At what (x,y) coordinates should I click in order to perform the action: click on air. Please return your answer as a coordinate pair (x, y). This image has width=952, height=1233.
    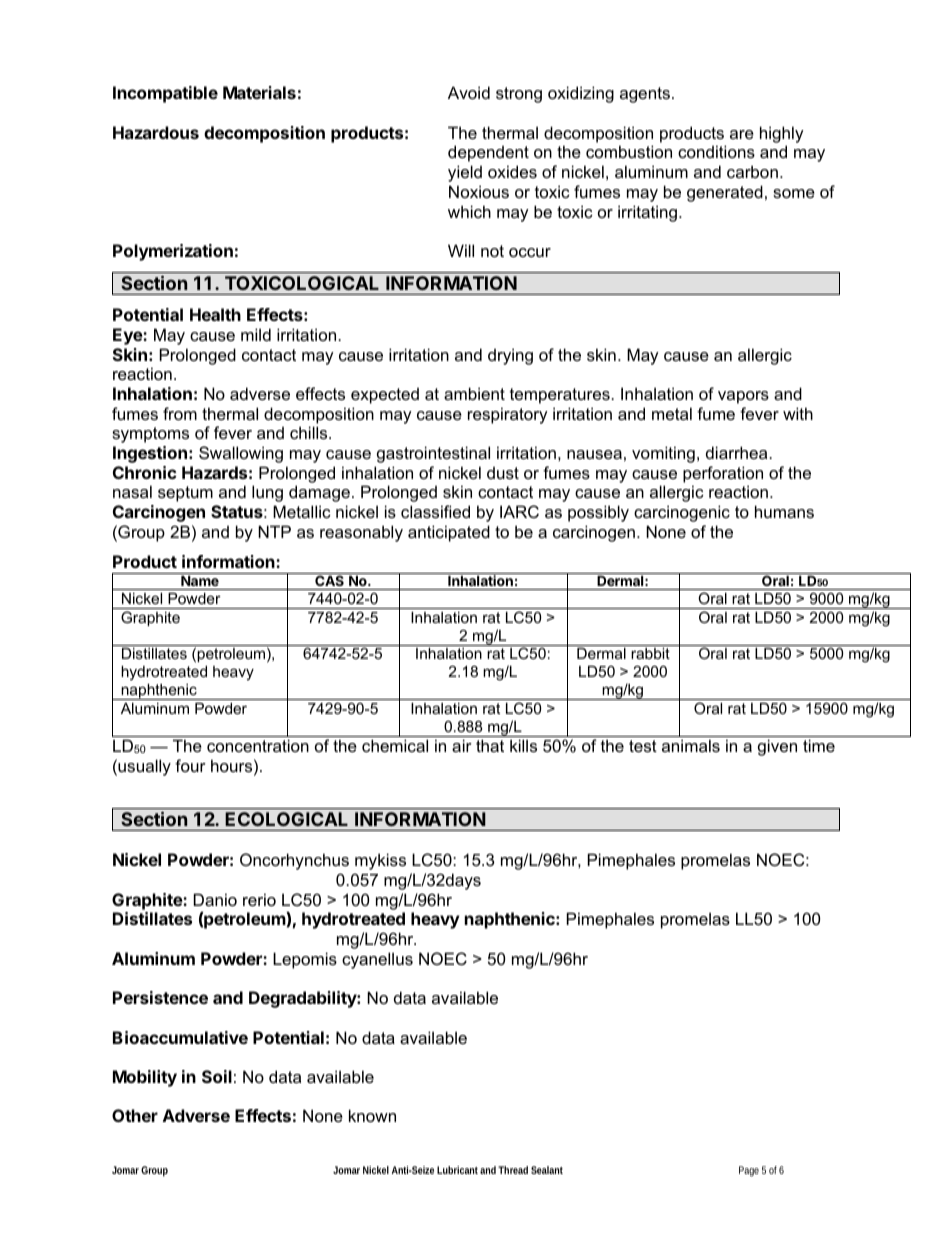
    Looking at the image, I should click on (462, 745).
